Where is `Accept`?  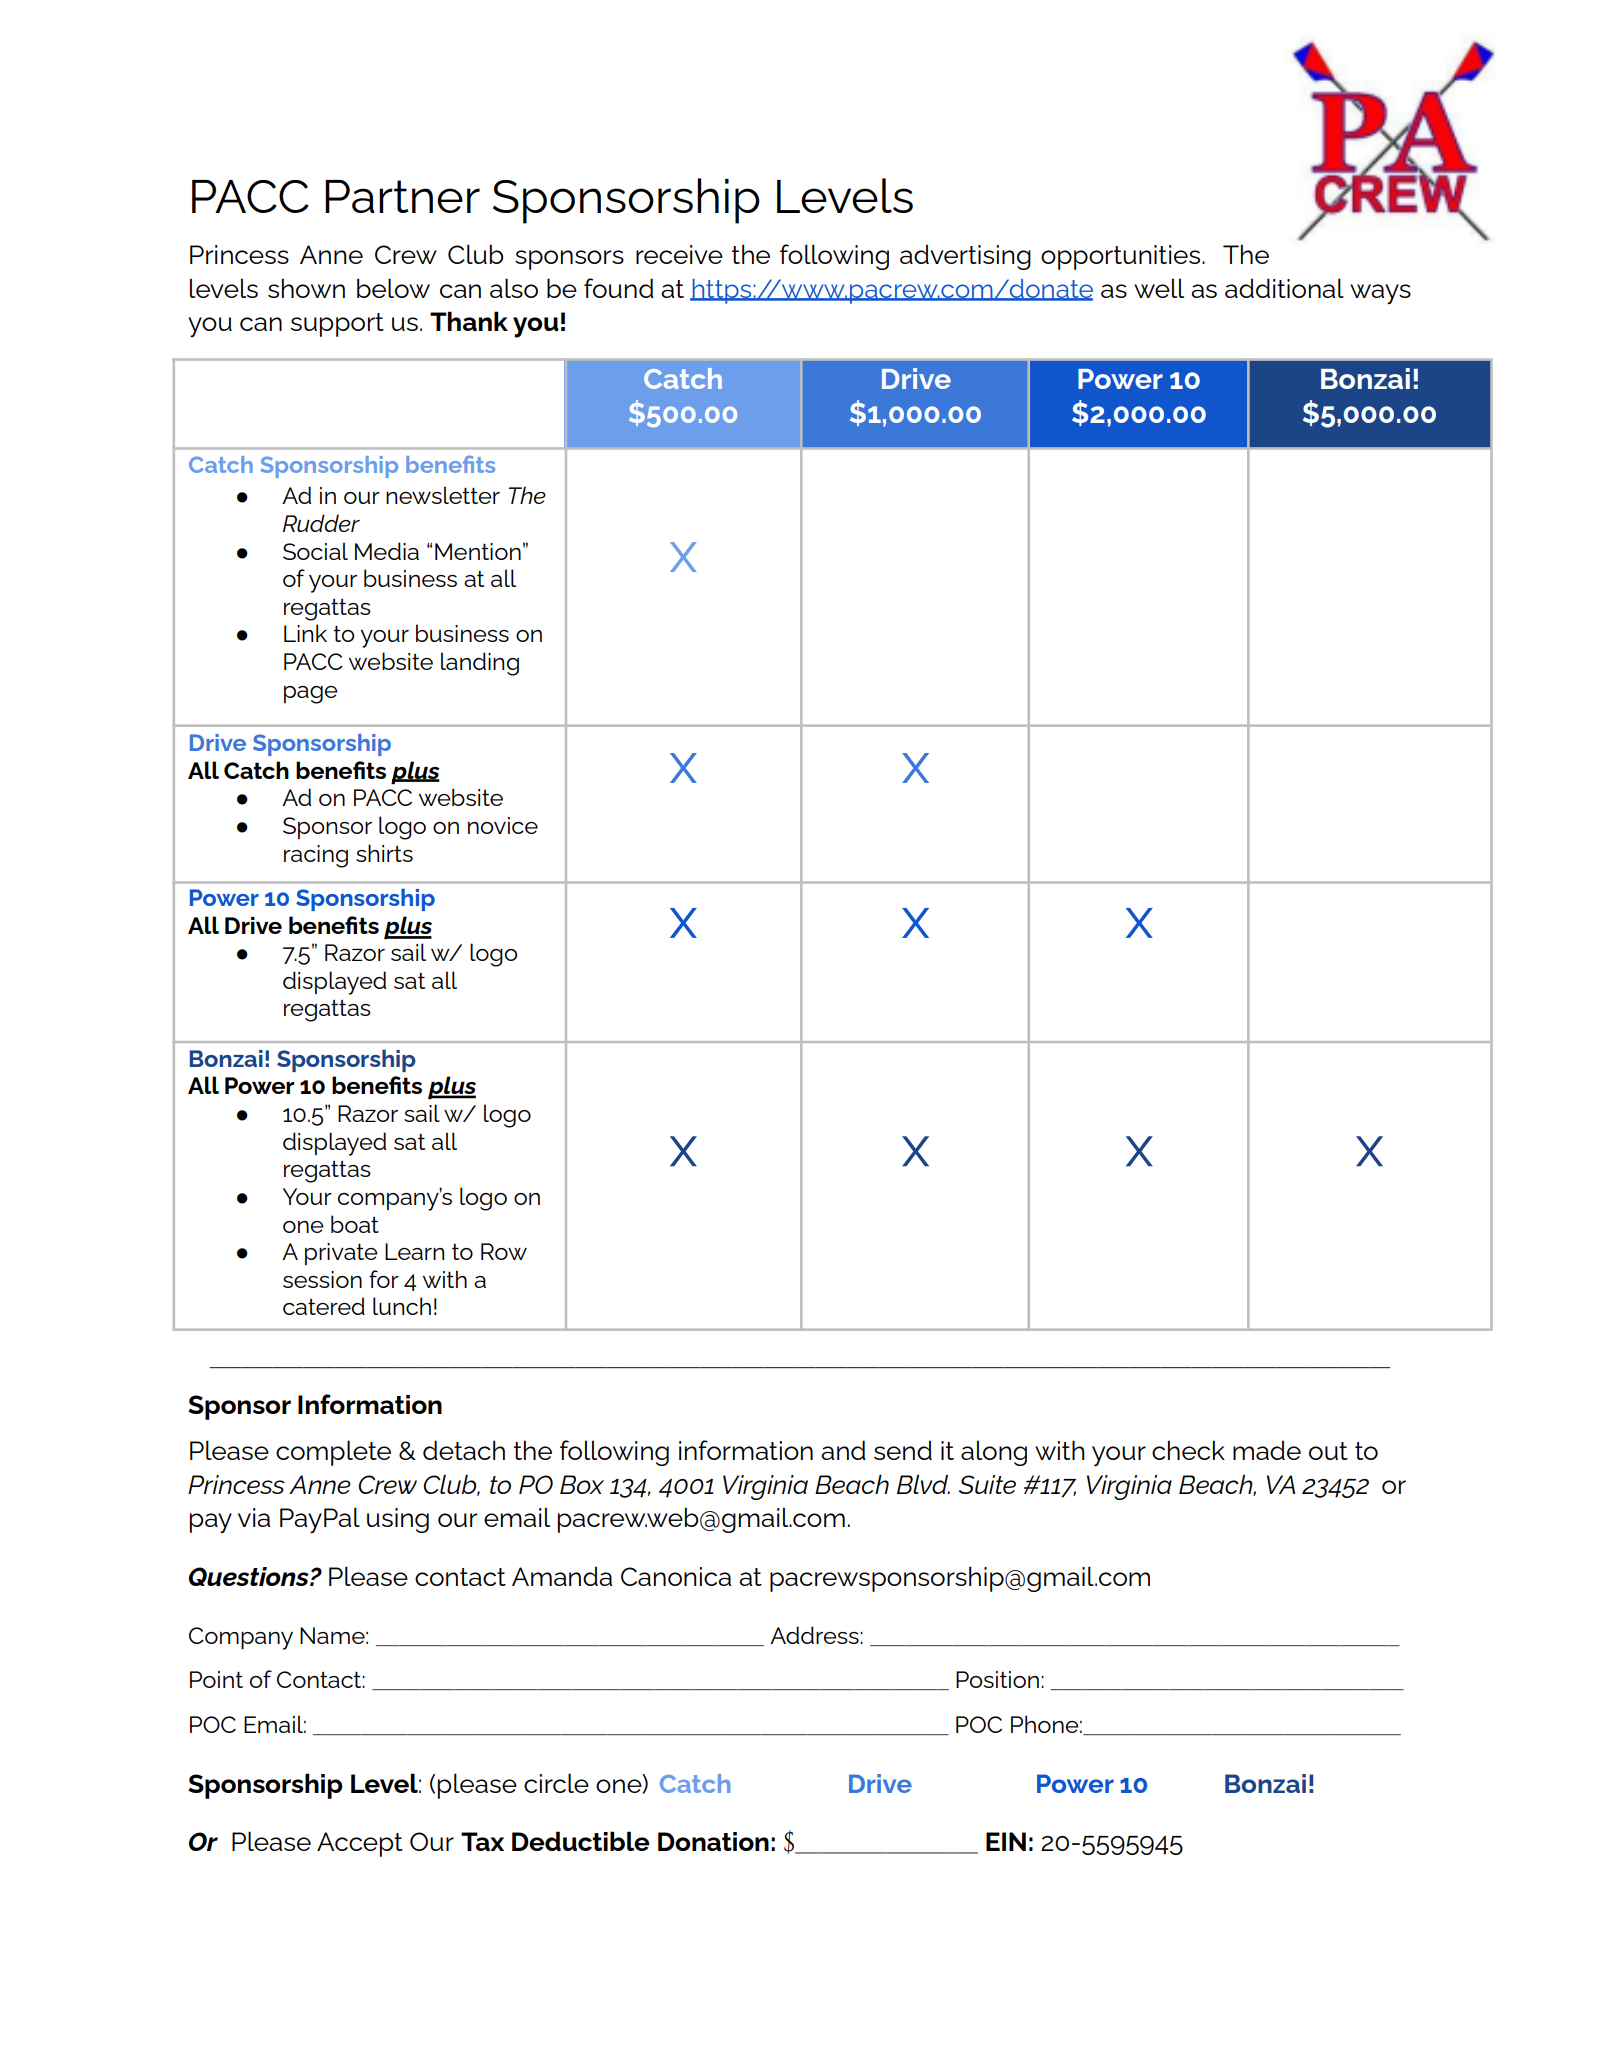 Accept is located at coordinates (360, 1844).
